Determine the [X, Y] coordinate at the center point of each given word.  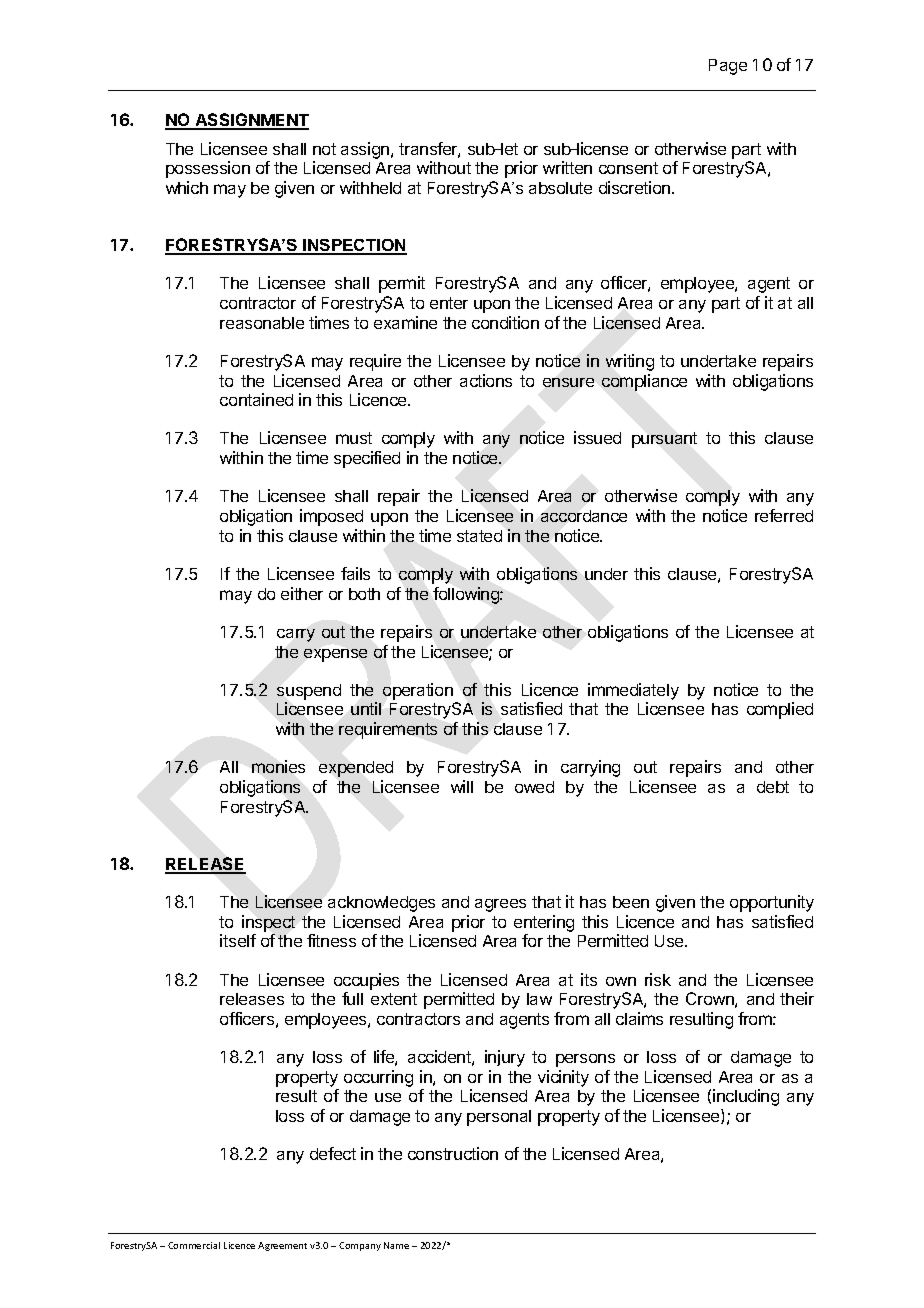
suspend [309, 692]
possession [208, 169]
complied [780, 710]
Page [728, 67]
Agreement [282, 1246]
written [567, 167]
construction [453, 1153]
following [467, 595]
